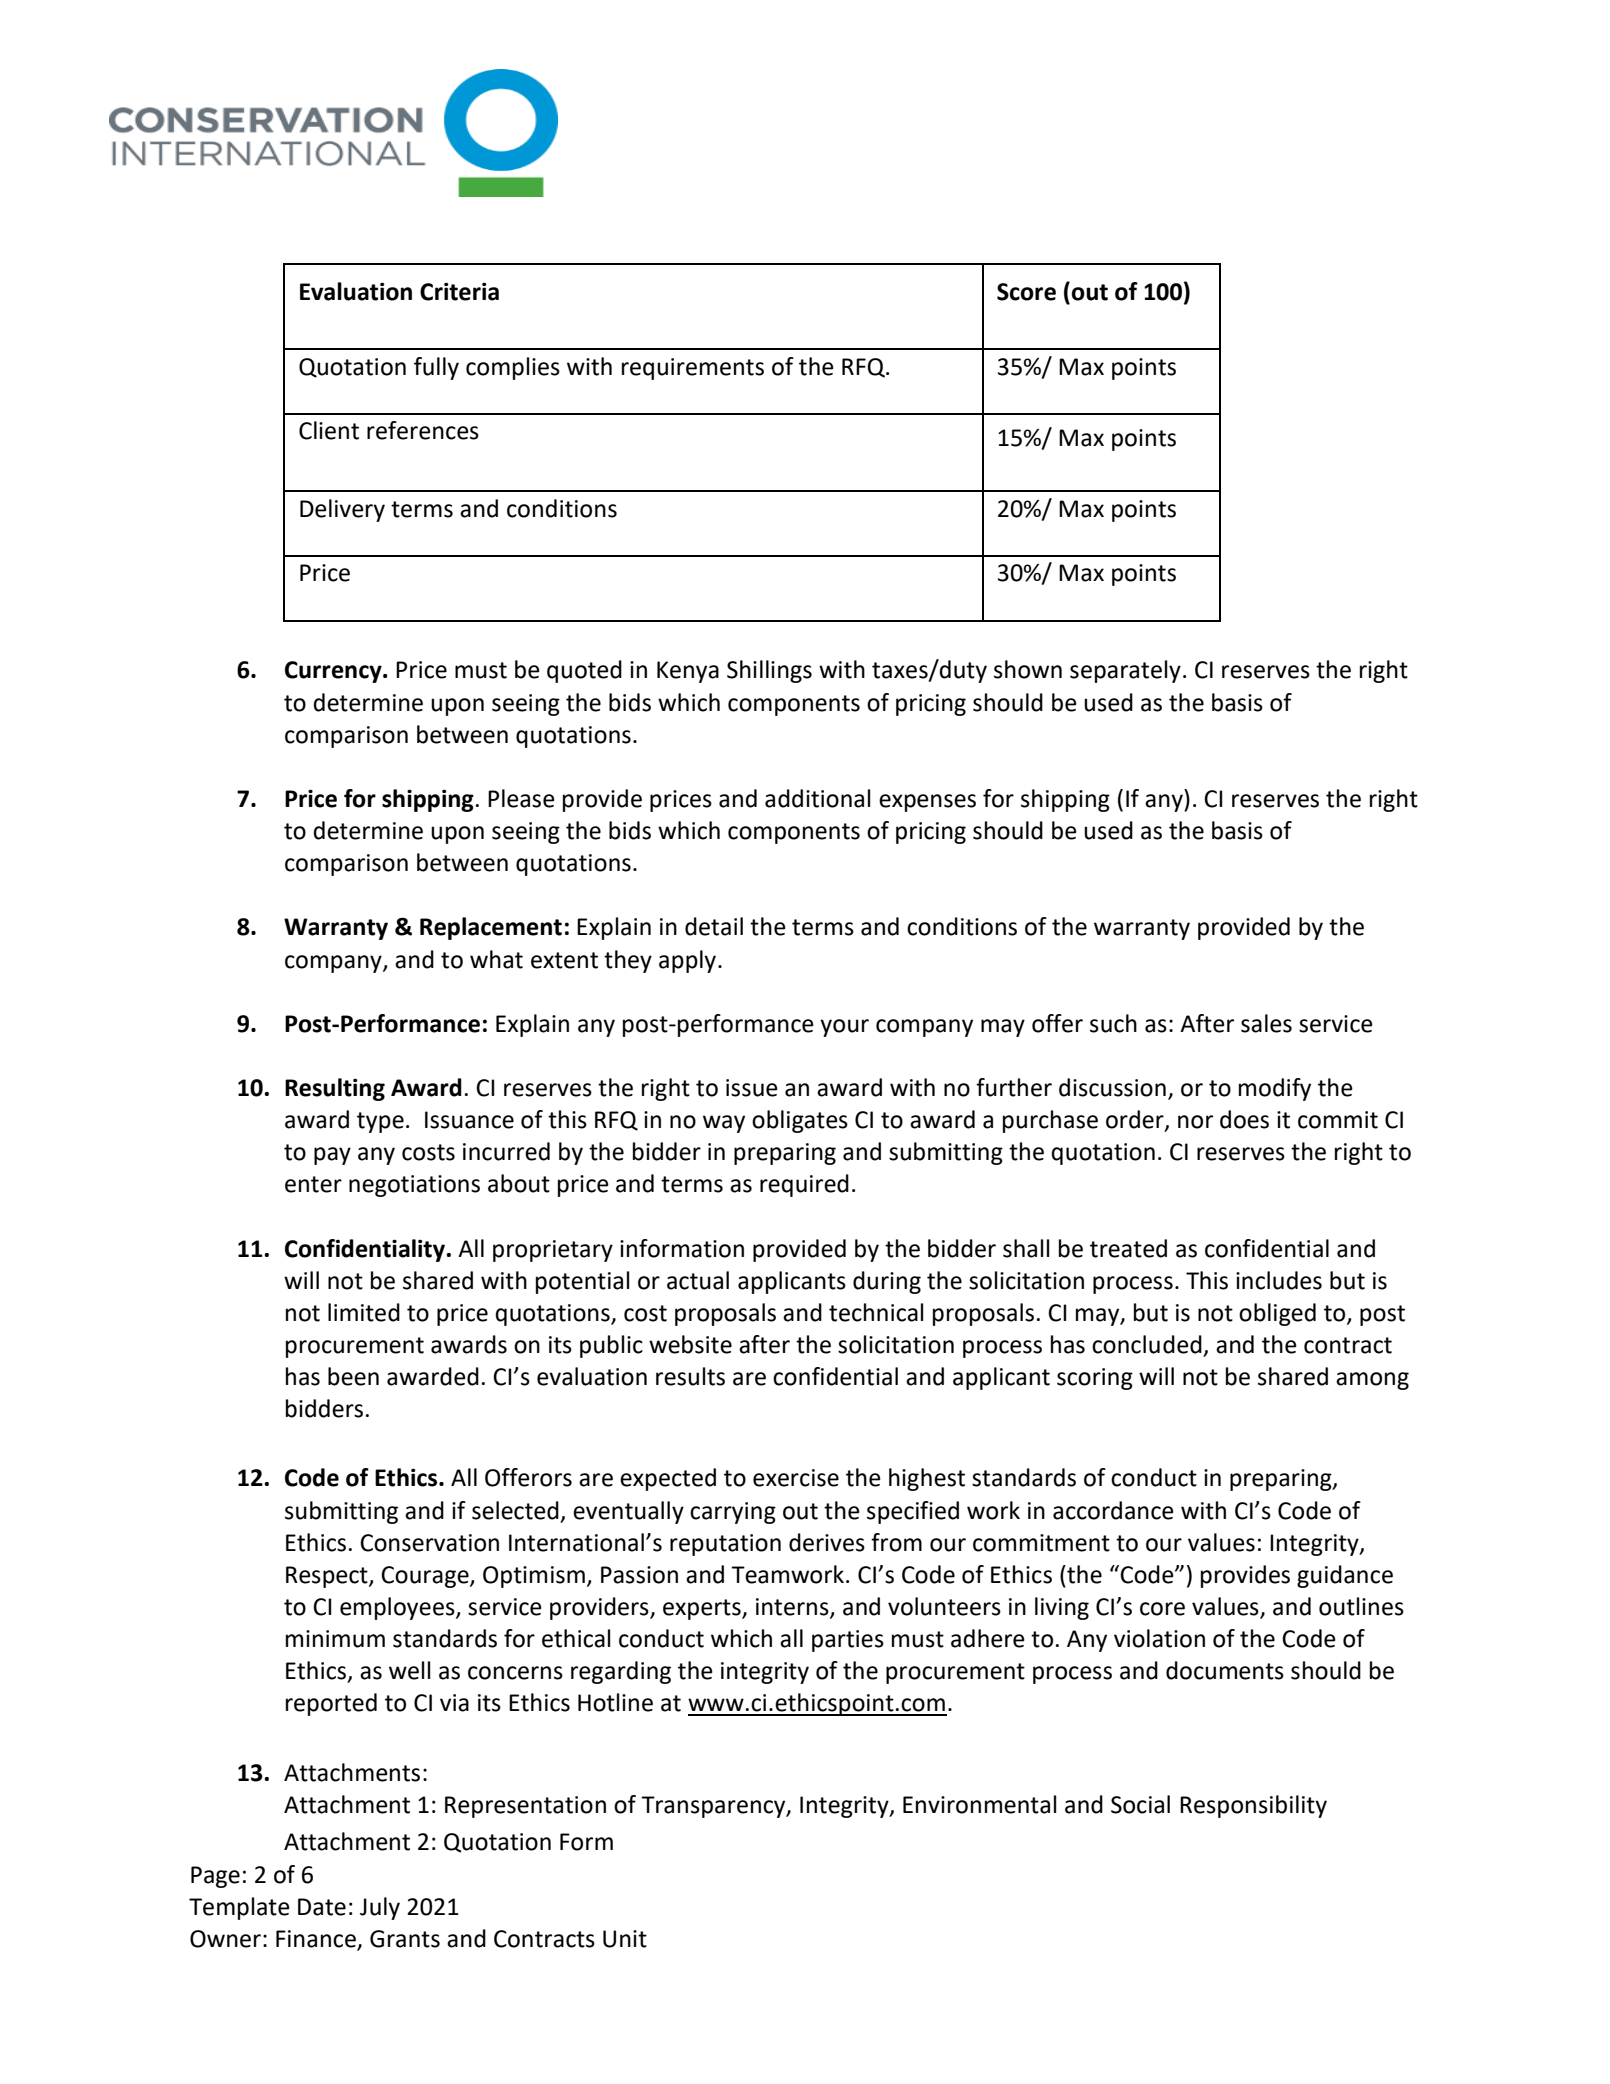 The height and width of the screenshot is (2084, 1610). What do you see at coordinates (796, 1478) in the screenshot?
I see `exercise` at bounding box center [796, 1478].
